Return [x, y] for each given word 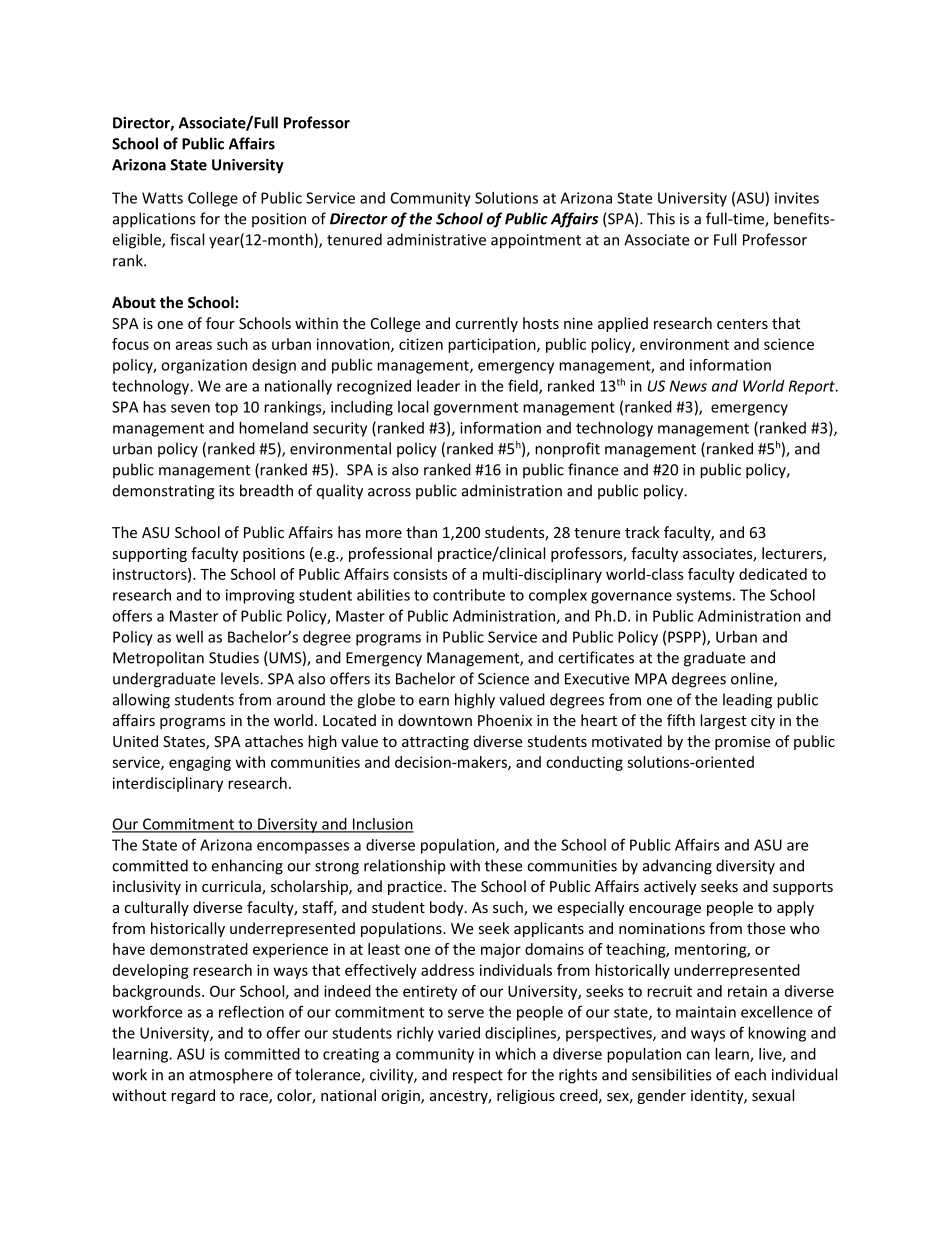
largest [723, 721]
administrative [436, 239]
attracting [435, 743]
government [476, 409]
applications [154, 220]
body [448, 908]
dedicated [773, 574]
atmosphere [231, 1076]
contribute [469, 595]
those [766, 928]
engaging [200, 763]
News [688, 386]
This [661, 218]
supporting [149, 555]
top [226, 409]
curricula [232, 887]
